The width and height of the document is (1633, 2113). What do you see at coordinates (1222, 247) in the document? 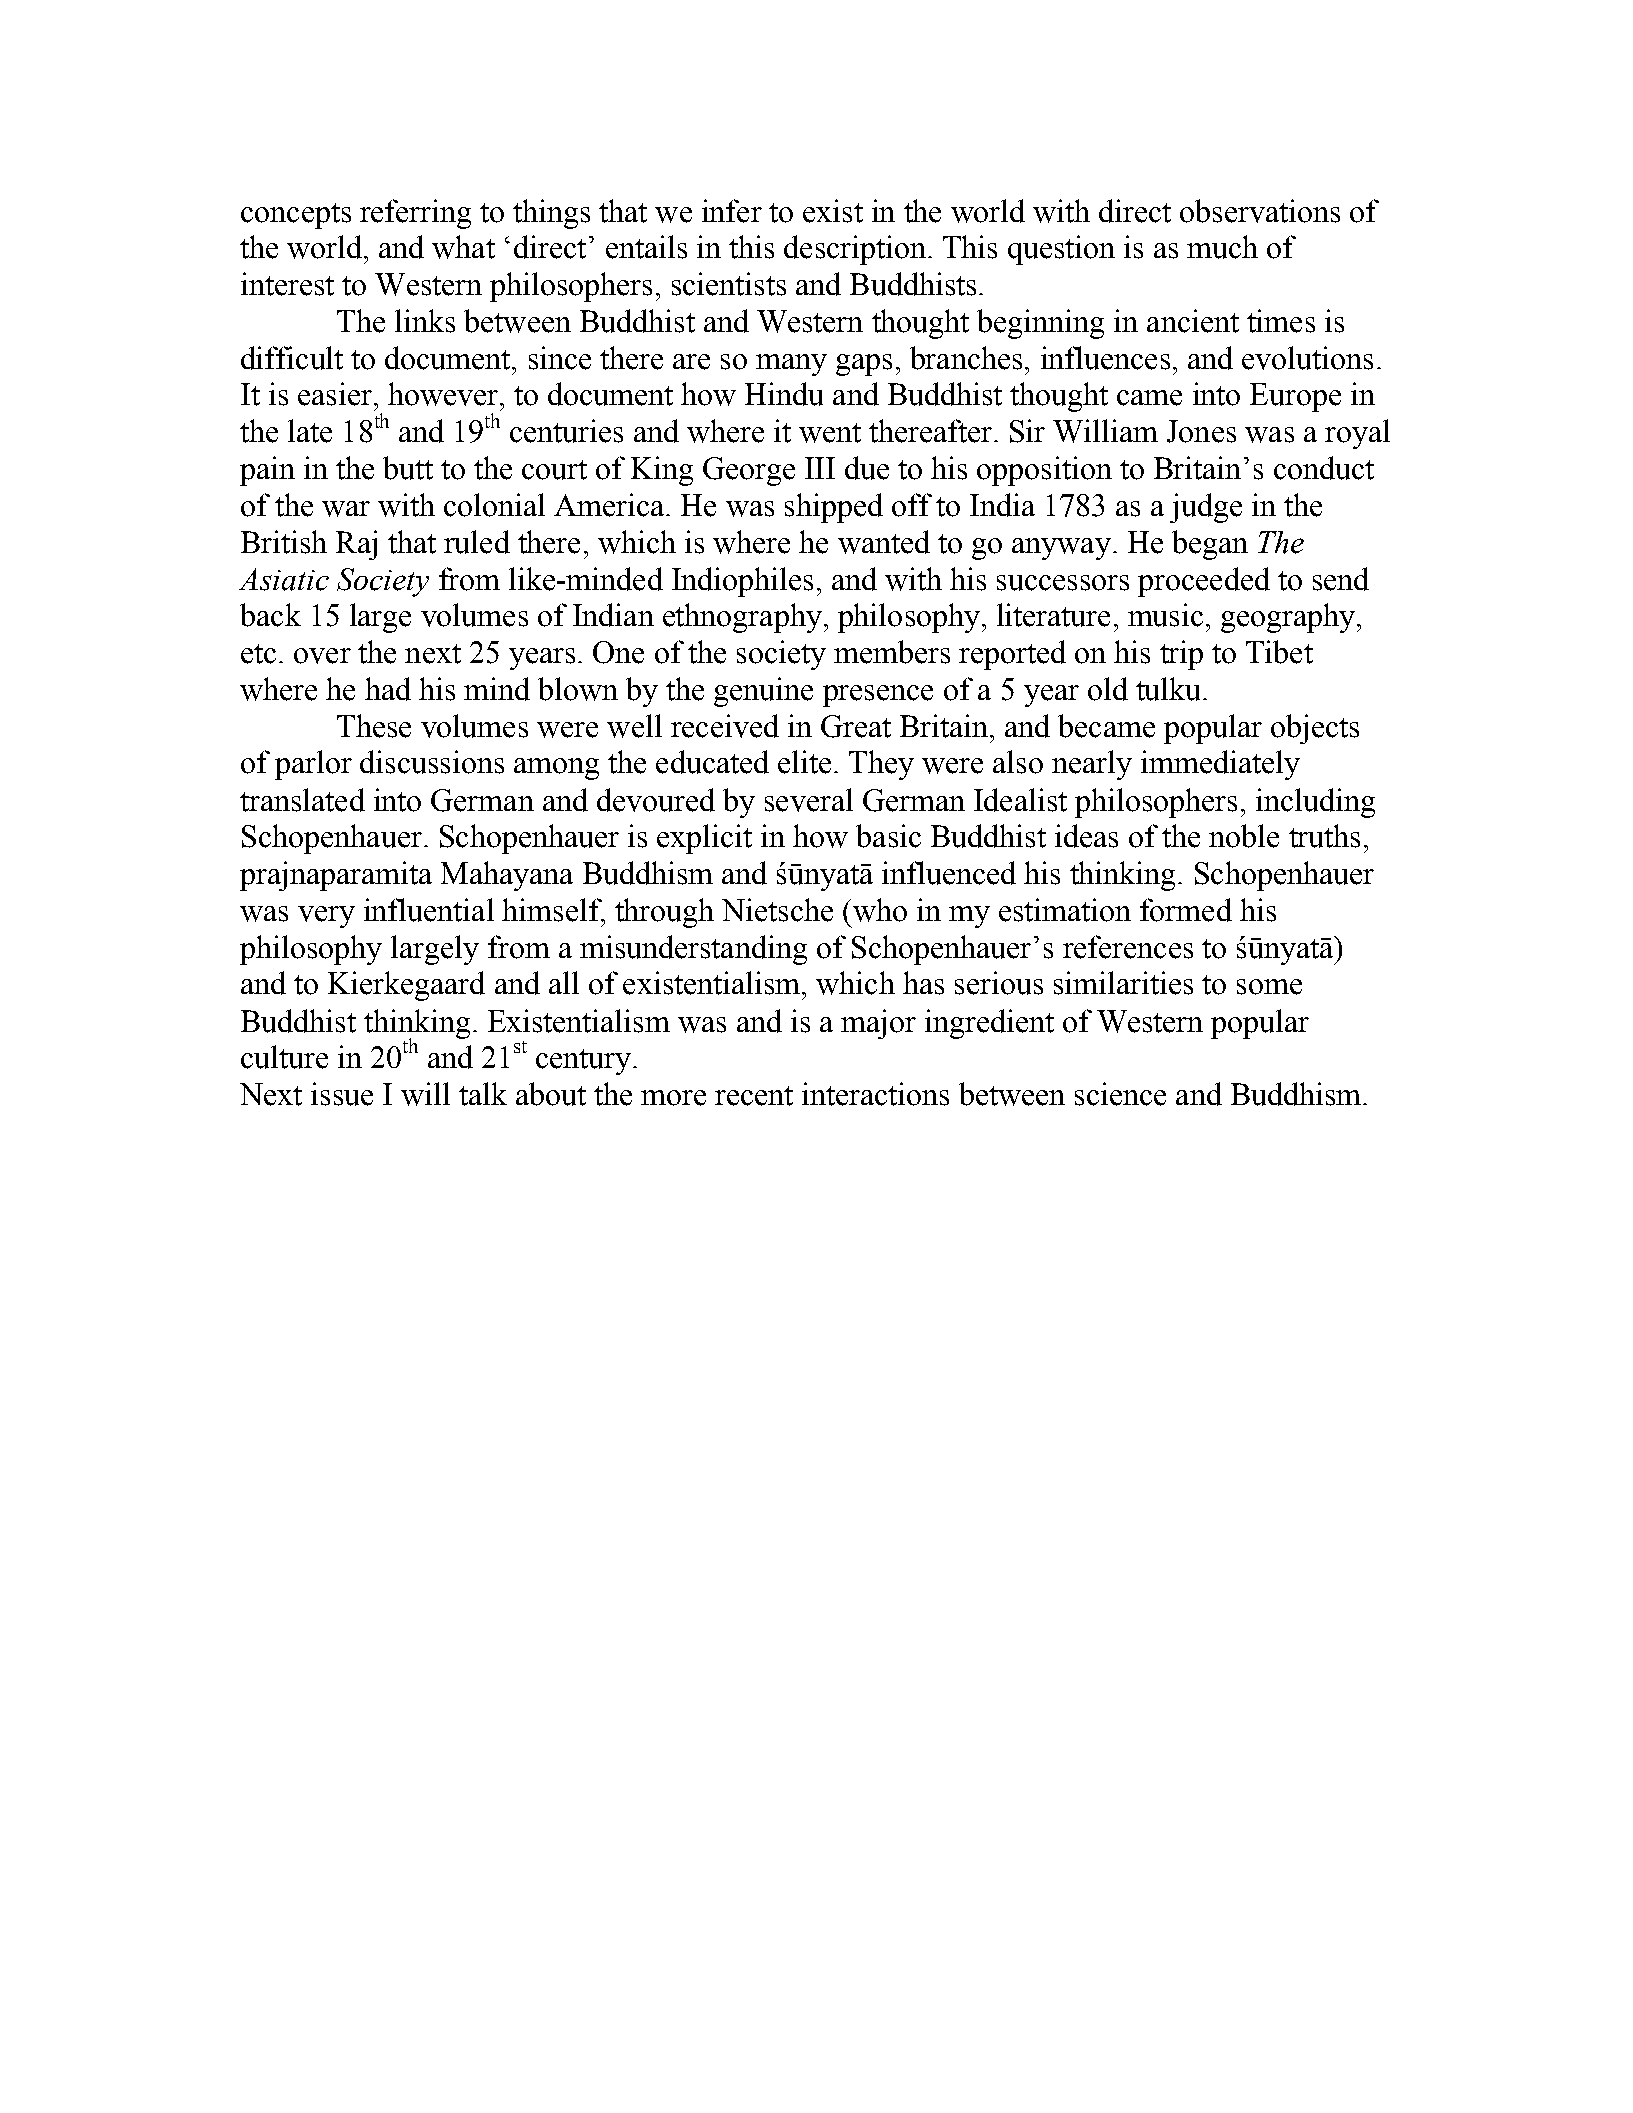
I see `much` at bounding box center [1222, 247].
